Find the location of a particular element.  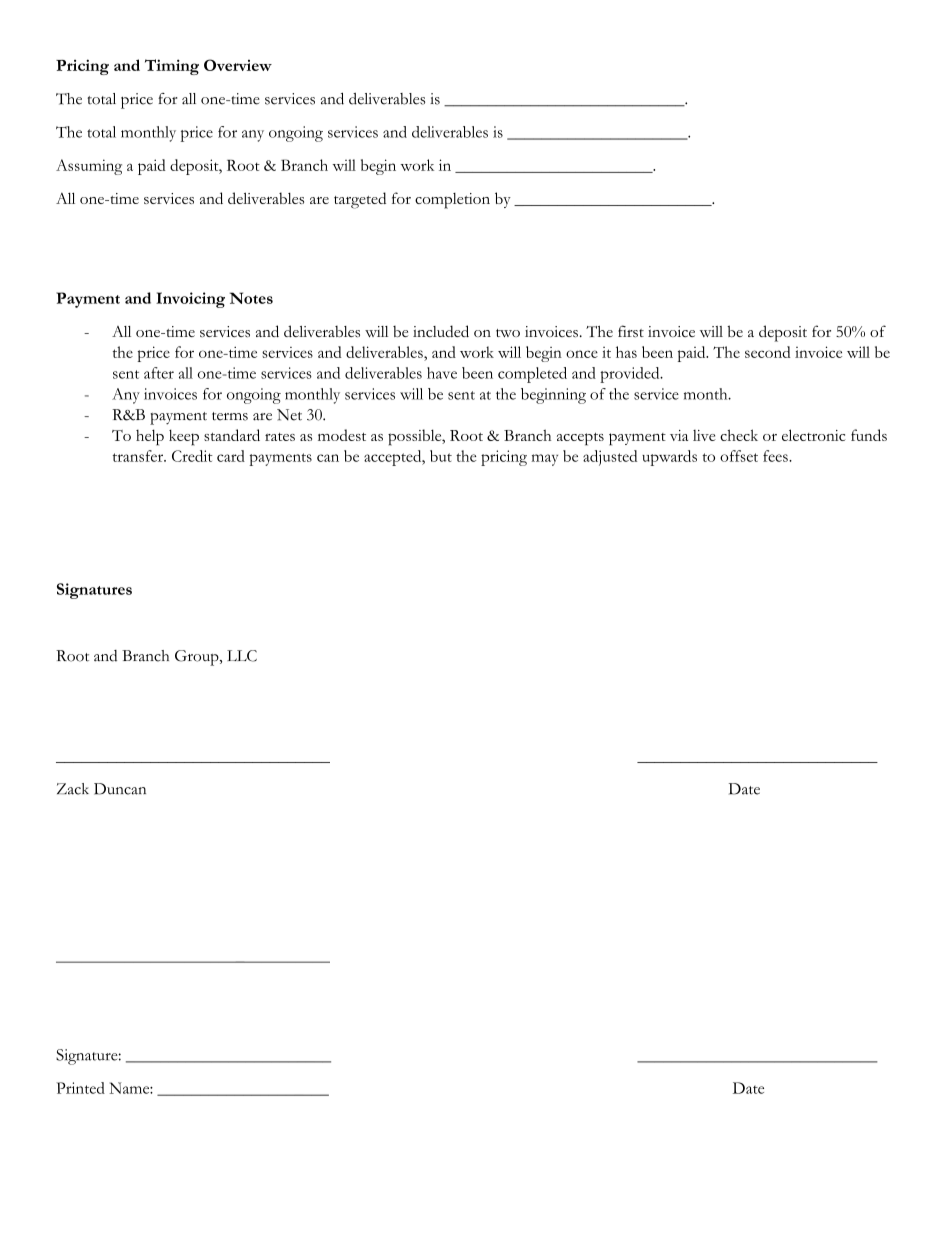

Zack is located at coordinates (73, 789).
